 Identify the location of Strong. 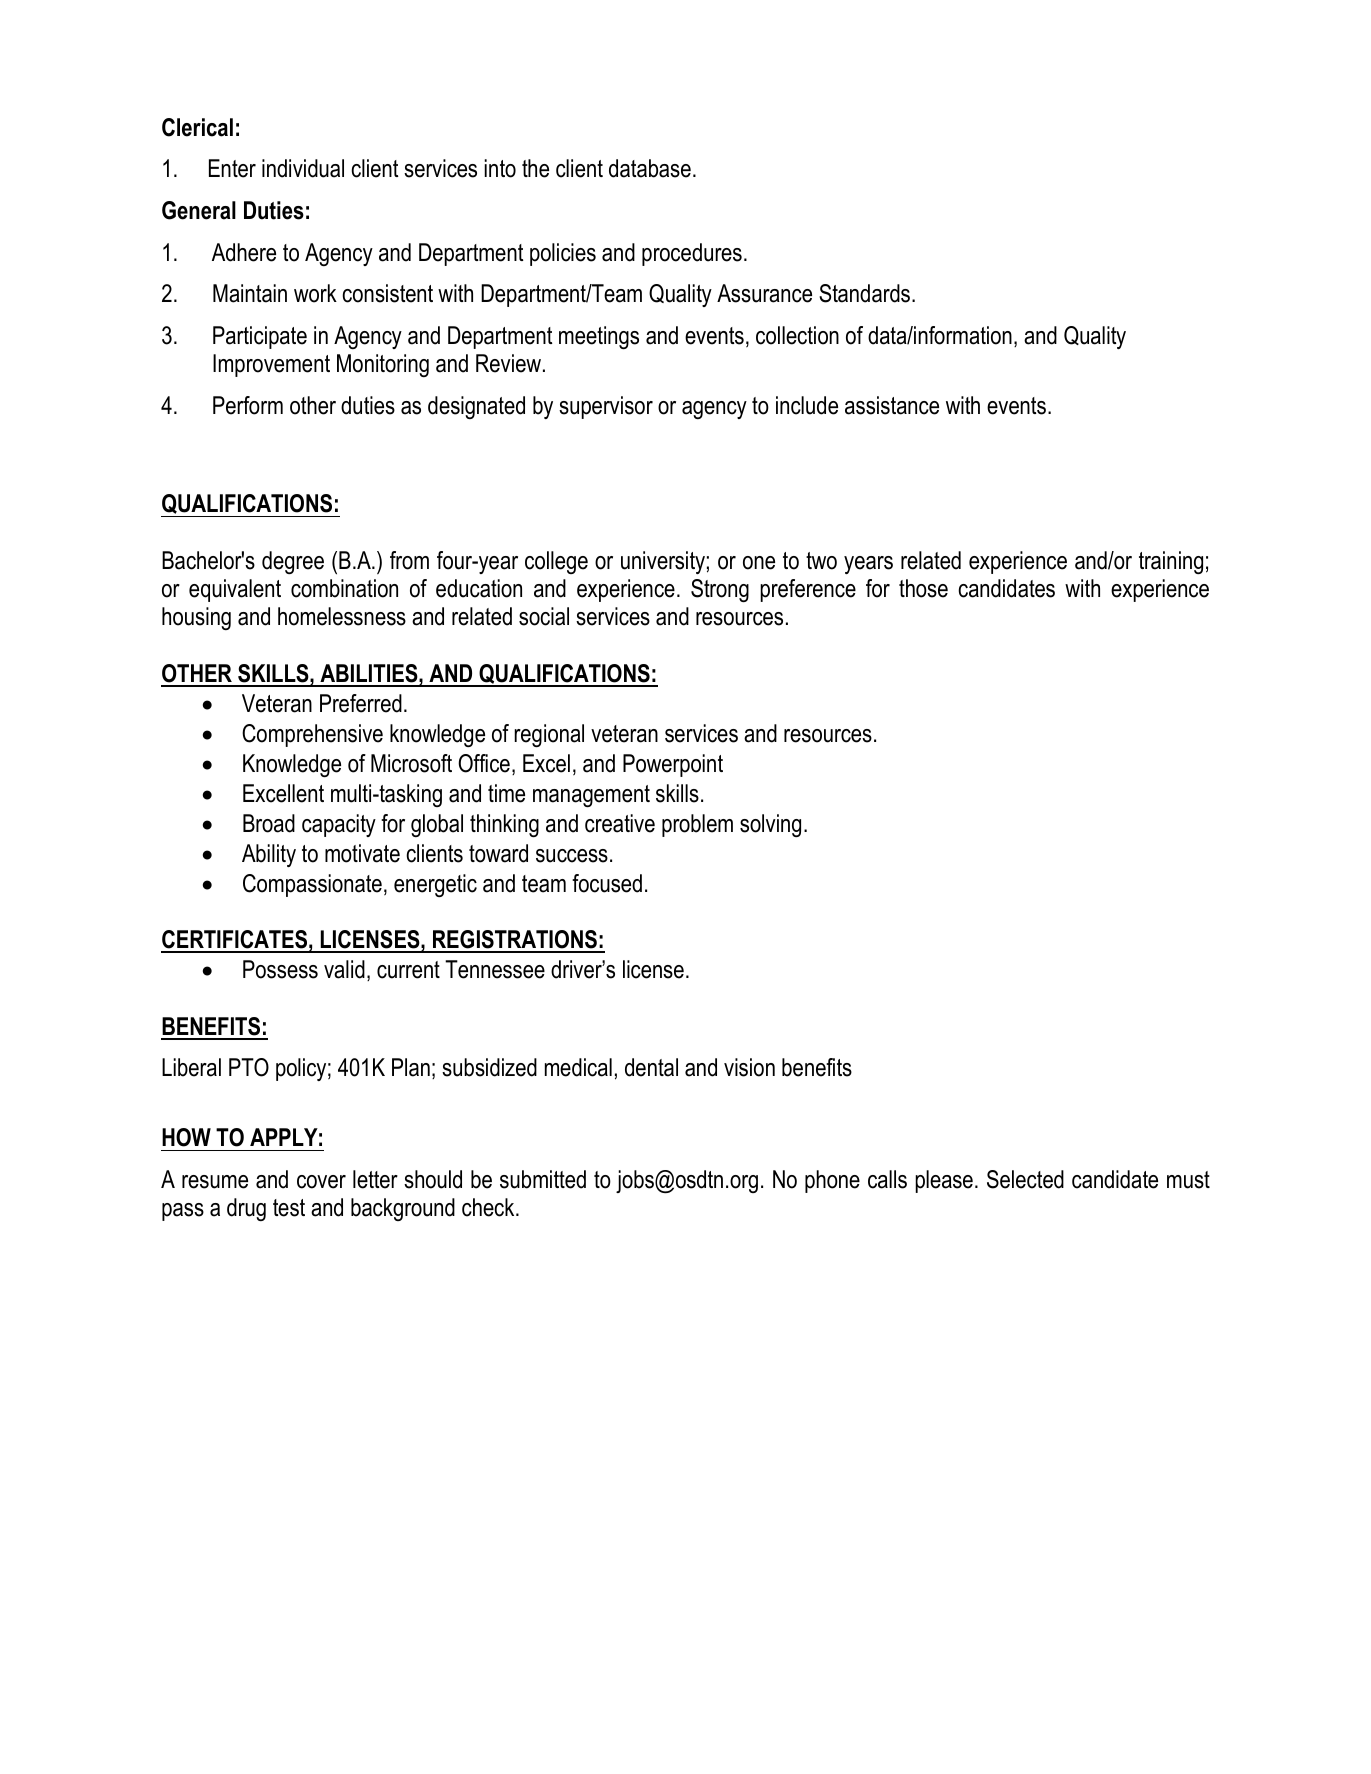
(720, 590).
